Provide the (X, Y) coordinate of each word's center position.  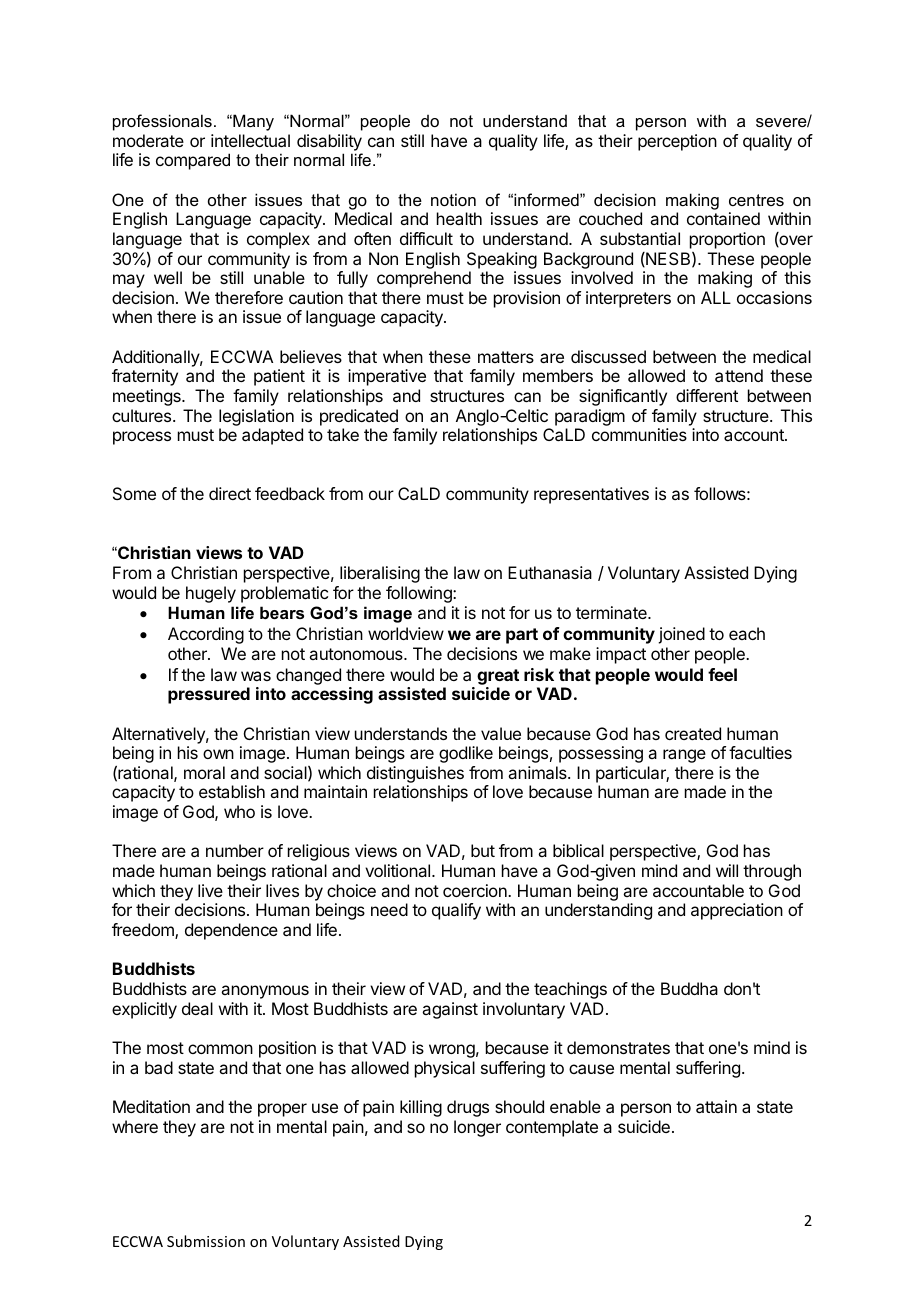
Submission (206, 1241)
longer (477, 1128)
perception (677, 142)
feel (722, 674)
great (498, 677)
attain (716, 1106)
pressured (209, 695)
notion (453, 199)
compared (193, 161)
